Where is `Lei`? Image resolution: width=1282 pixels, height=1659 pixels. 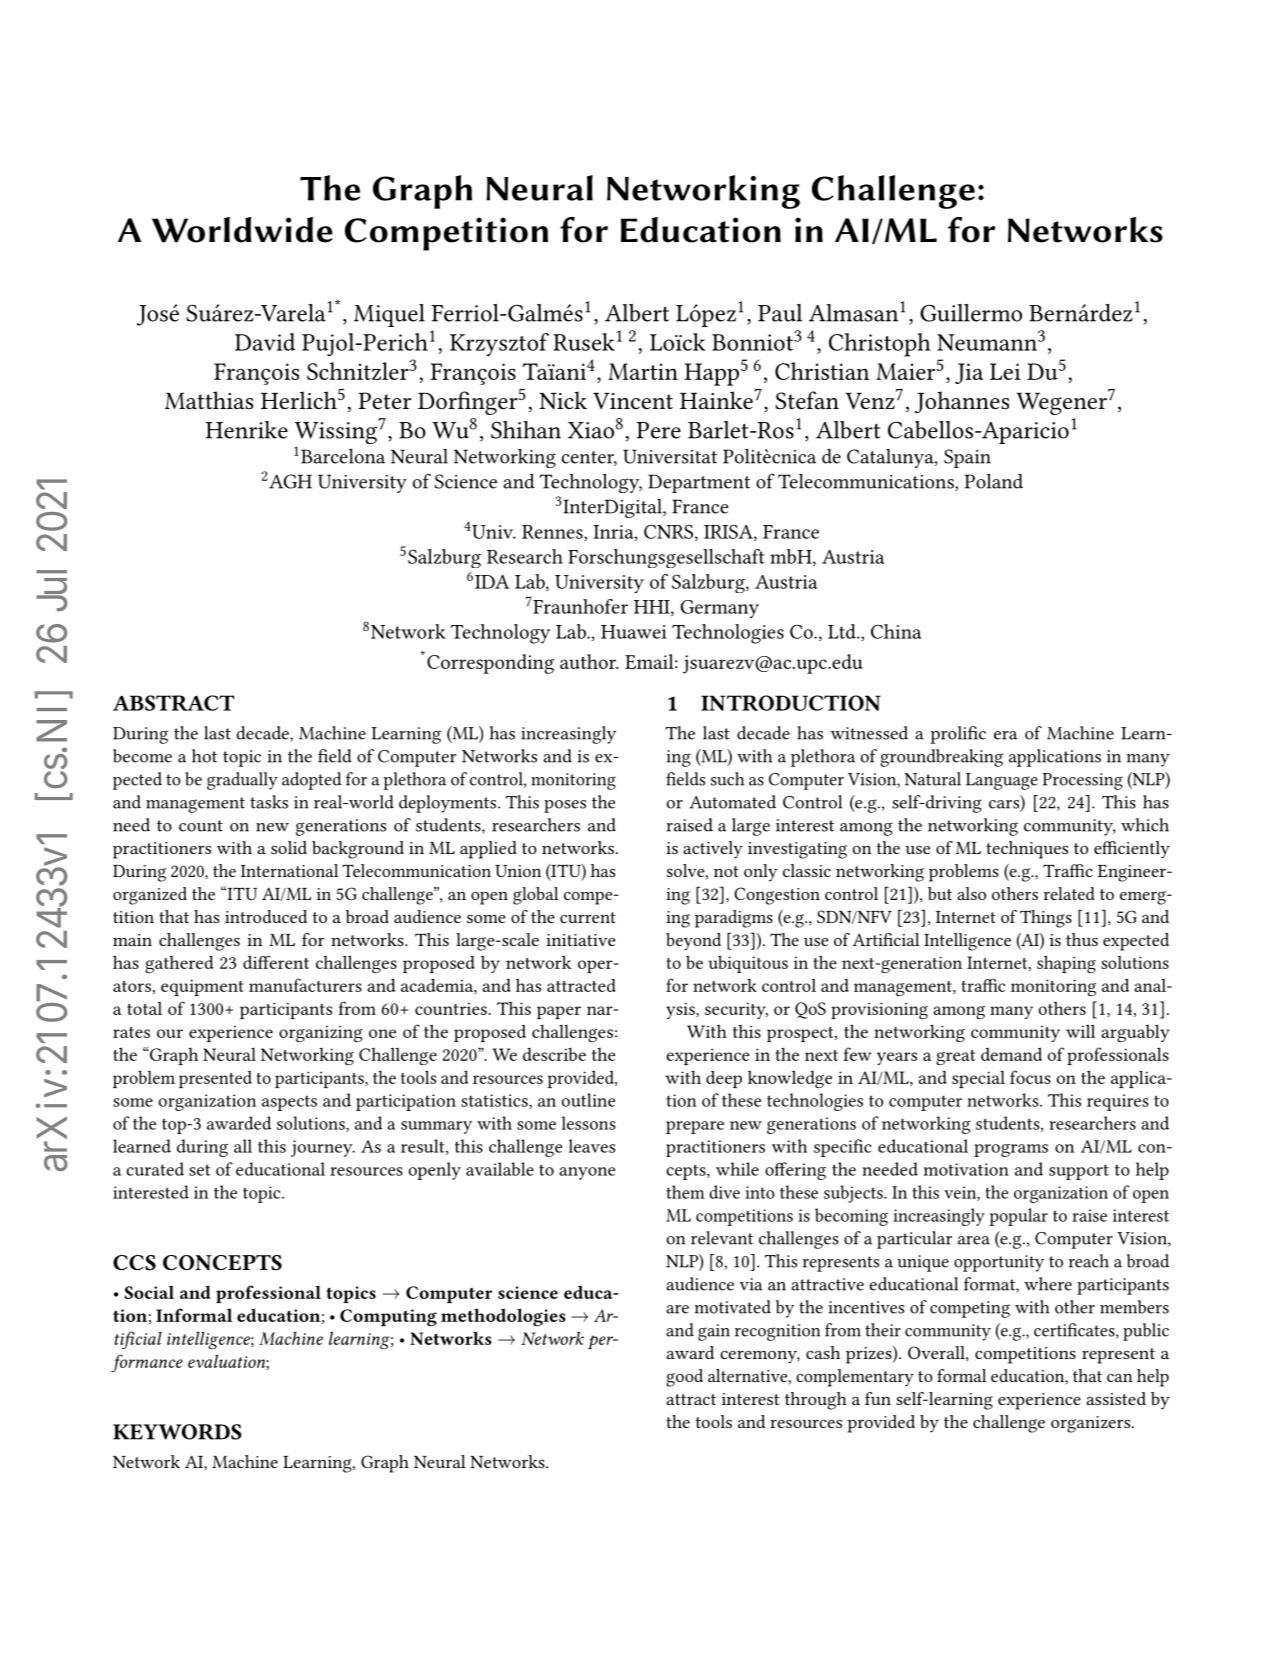 Lei is located at coordinates (1005, 371).
